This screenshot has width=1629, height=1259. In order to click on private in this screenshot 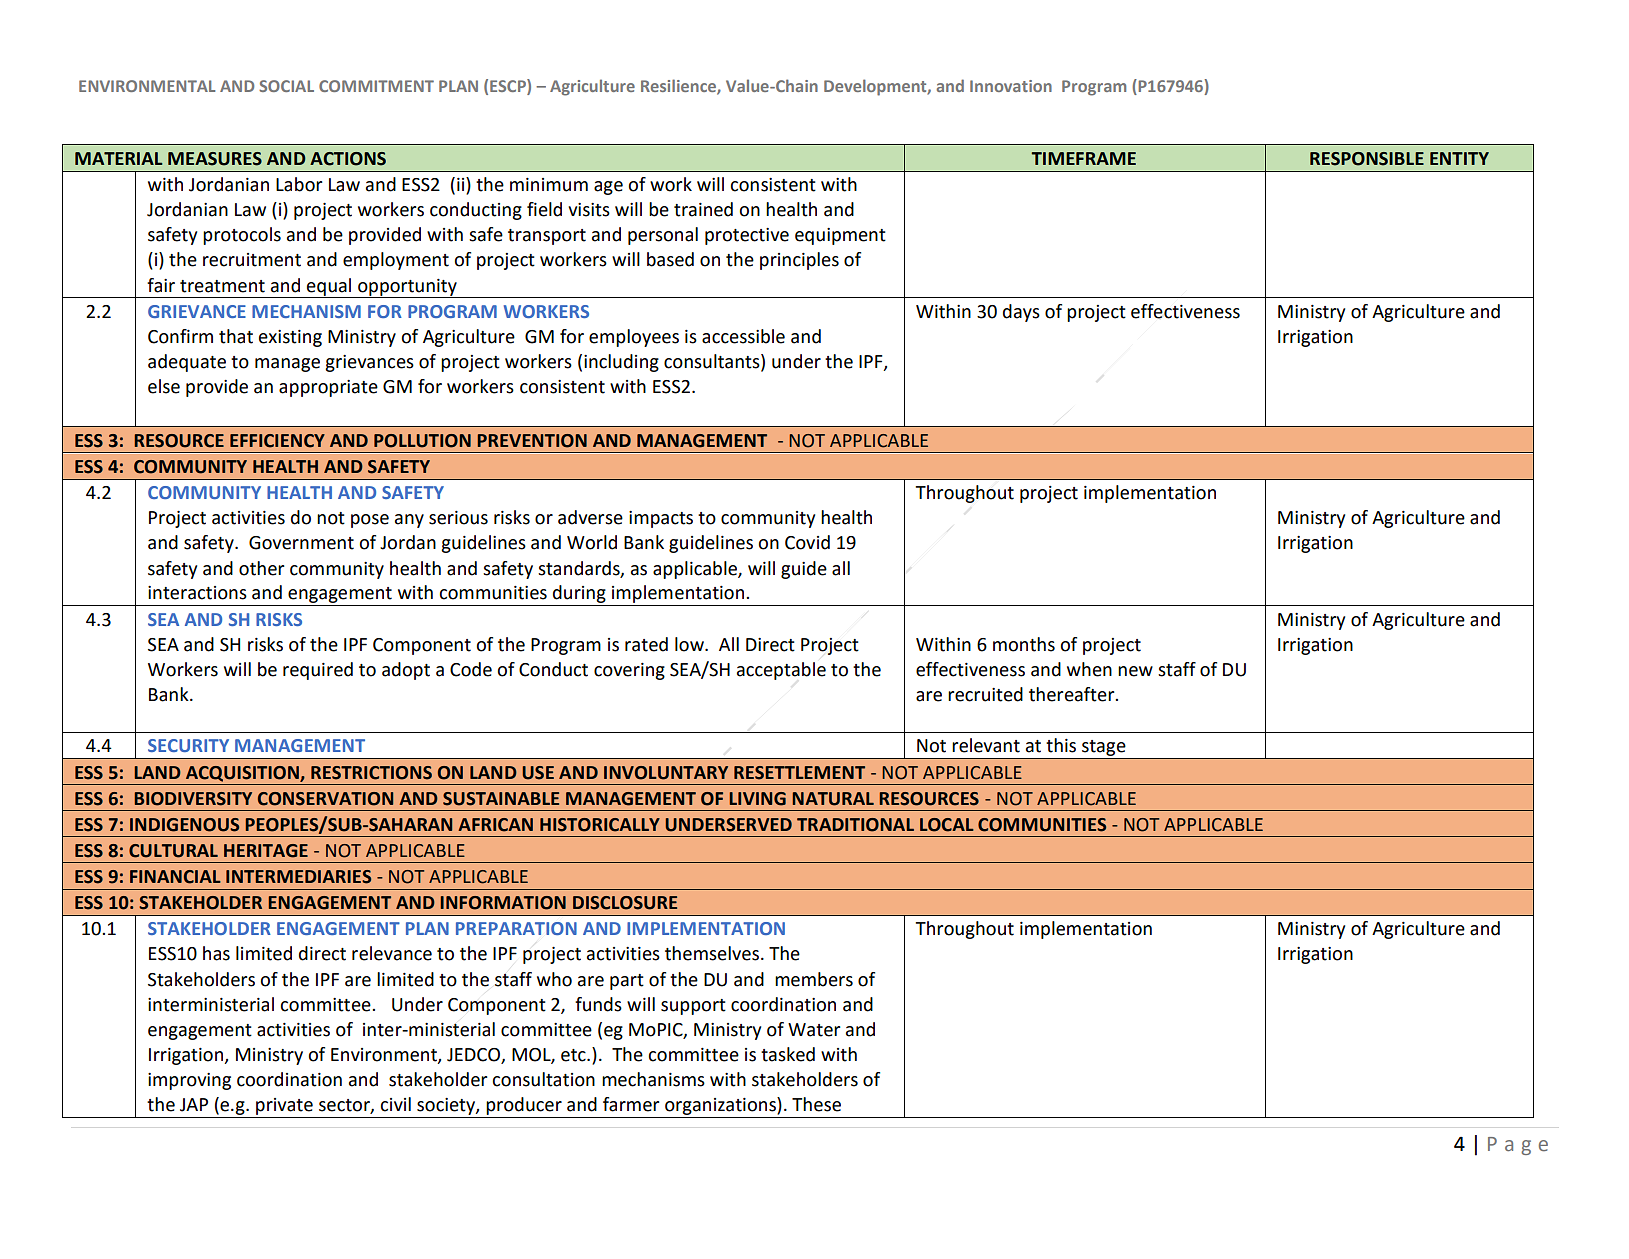, I will do `click(284, 1106)`.
